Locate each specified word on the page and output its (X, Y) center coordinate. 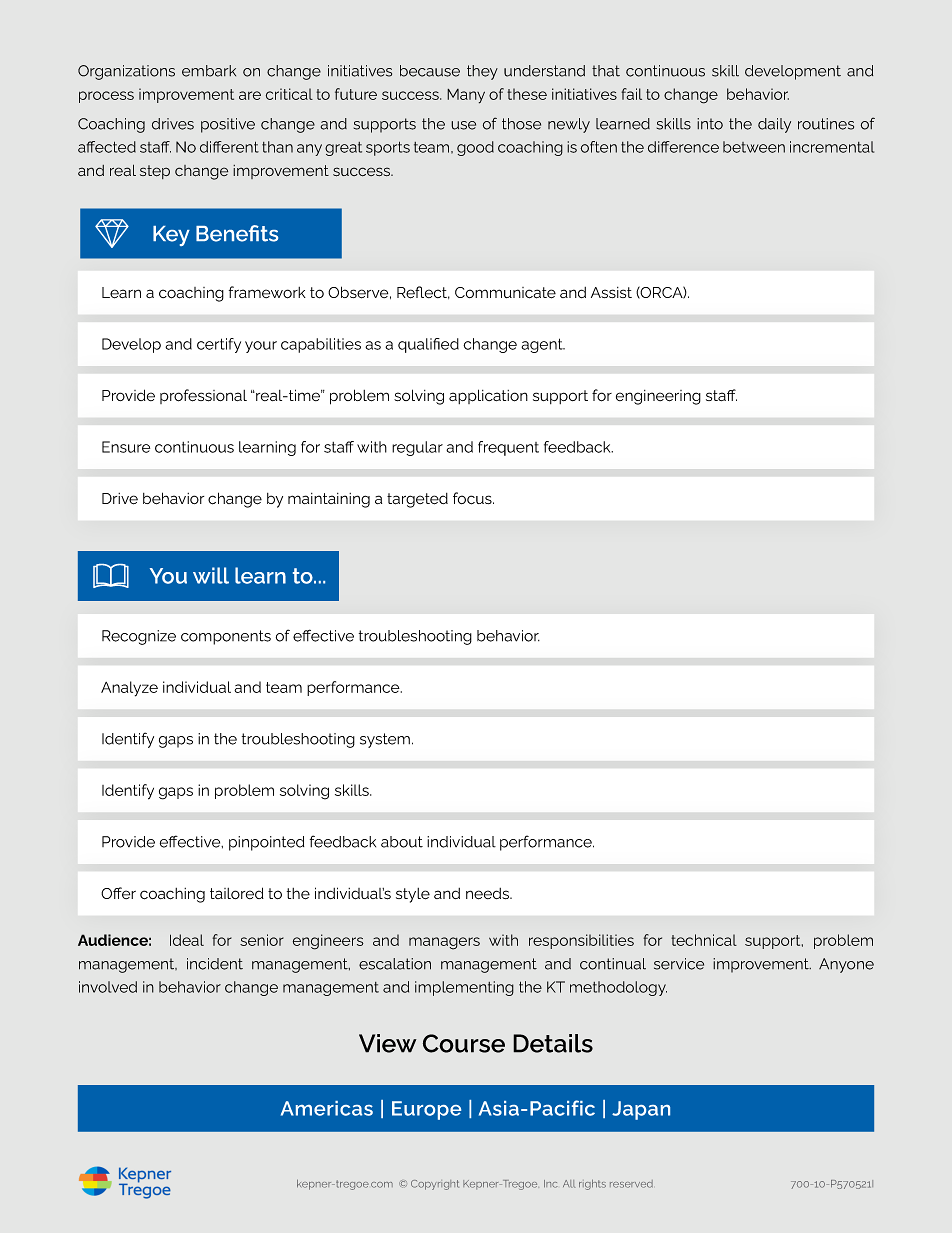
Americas (327, 1108)
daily (774, 125)
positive (228, 125)
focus (473, 498)
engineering (658, 397)
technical (704, 940)
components (226, 637)
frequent (508, 448)
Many (466, 96)
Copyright (435, 1185)
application (488, 396)
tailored (237, 893)
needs (488, 894)
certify (219, 345)
